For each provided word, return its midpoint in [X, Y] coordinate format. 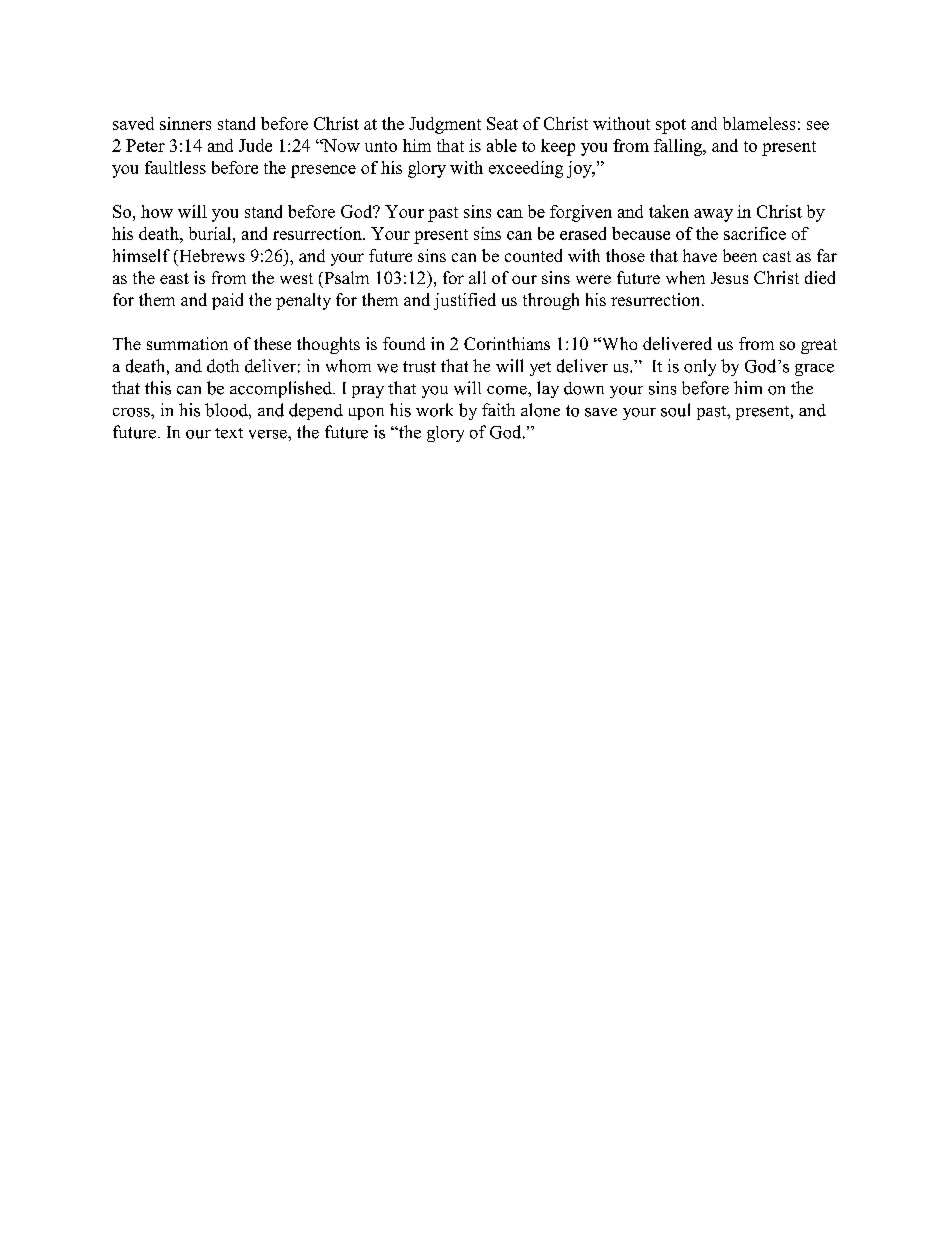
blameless [759, 123]
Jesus [729, 278]
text [229, 433]
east [174, 278]
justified [465, 301]
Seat [502, 123]
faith [498, 409]
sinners [185, 123]
